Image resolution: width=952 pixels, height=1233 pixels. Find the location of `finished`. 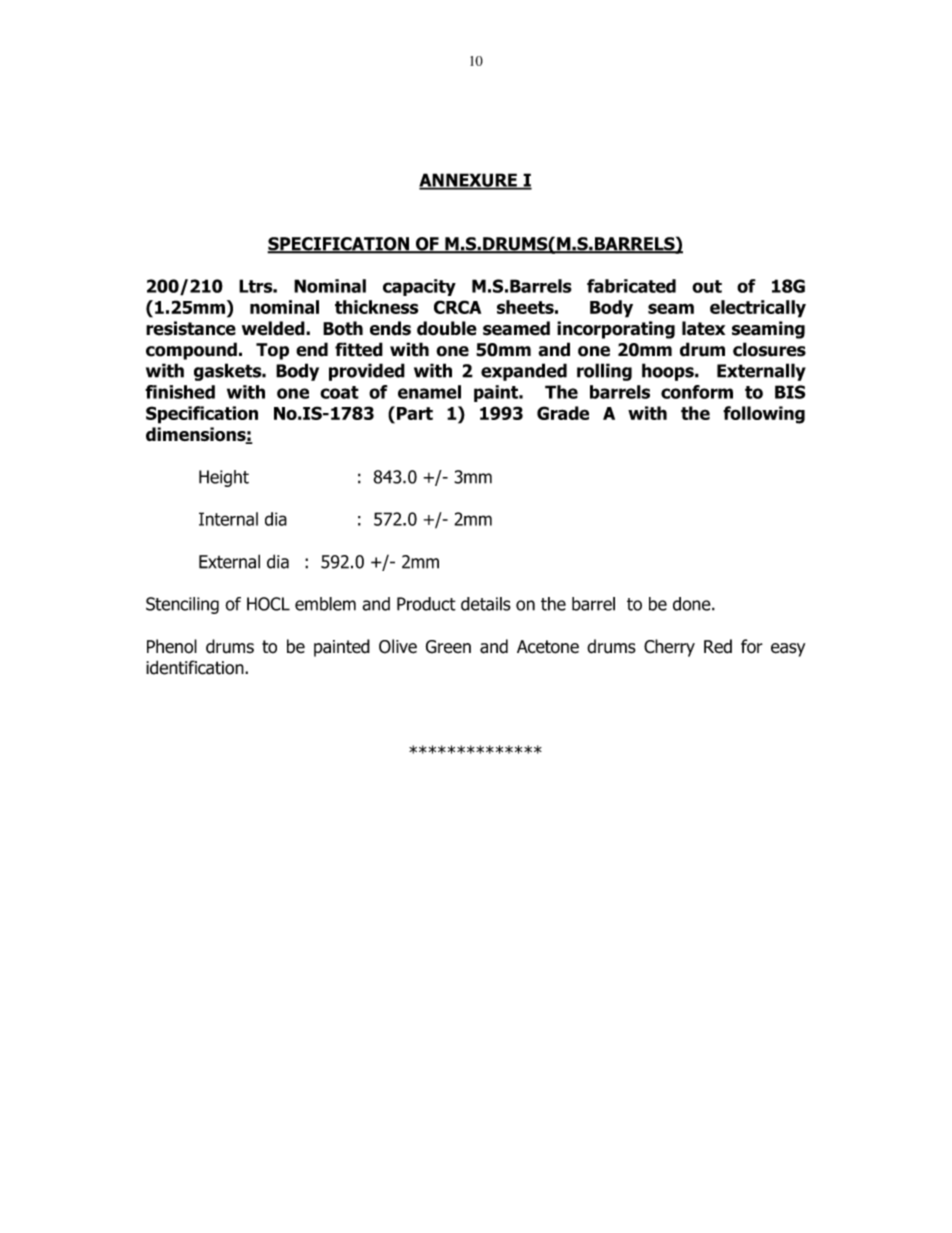

finished is located at coordinates (180, 392).
